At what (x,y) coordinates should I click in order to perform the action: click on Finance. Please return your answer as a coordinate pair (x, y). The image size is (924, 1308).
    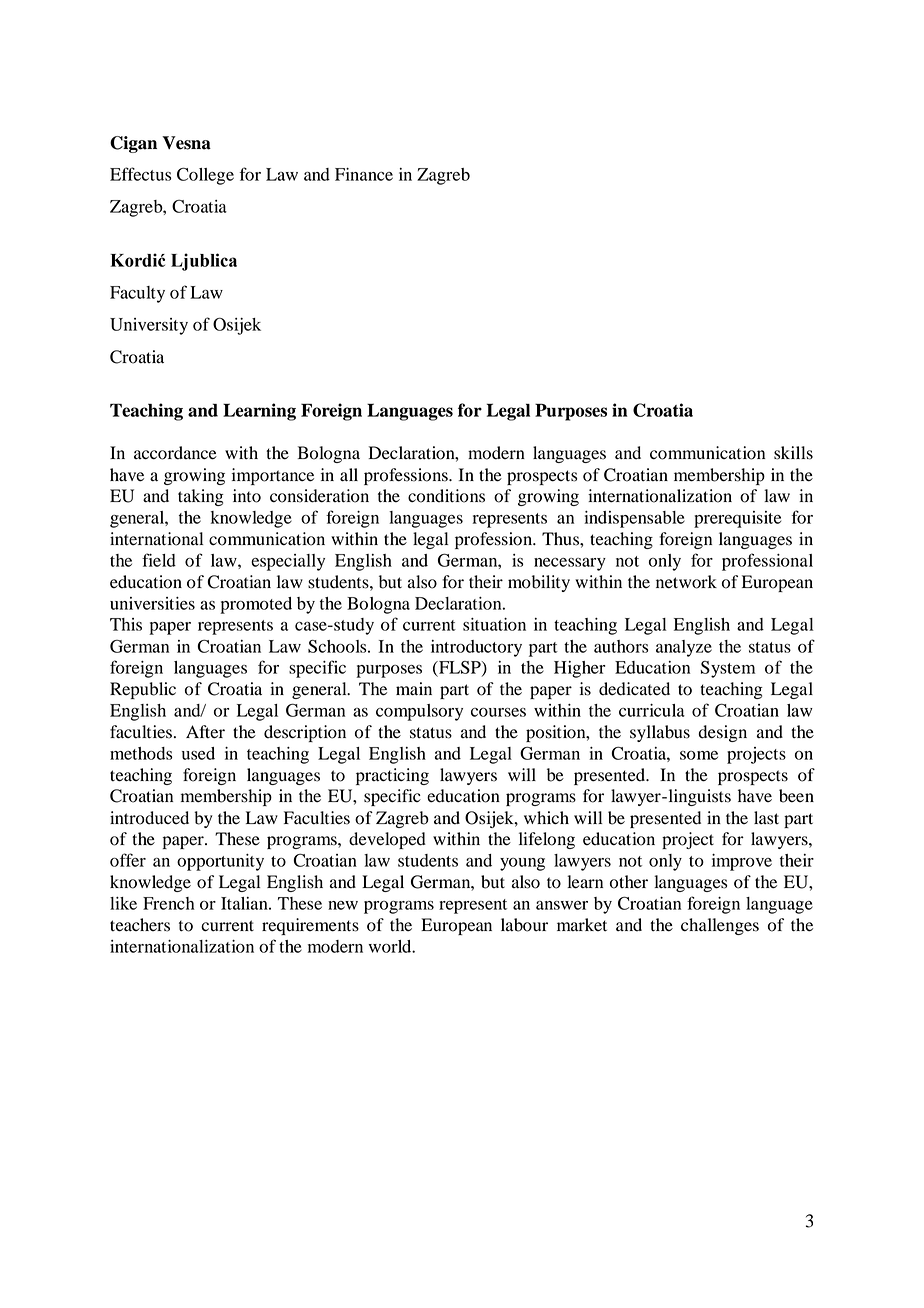
    Looking at the image, I should click on (364, 174).
